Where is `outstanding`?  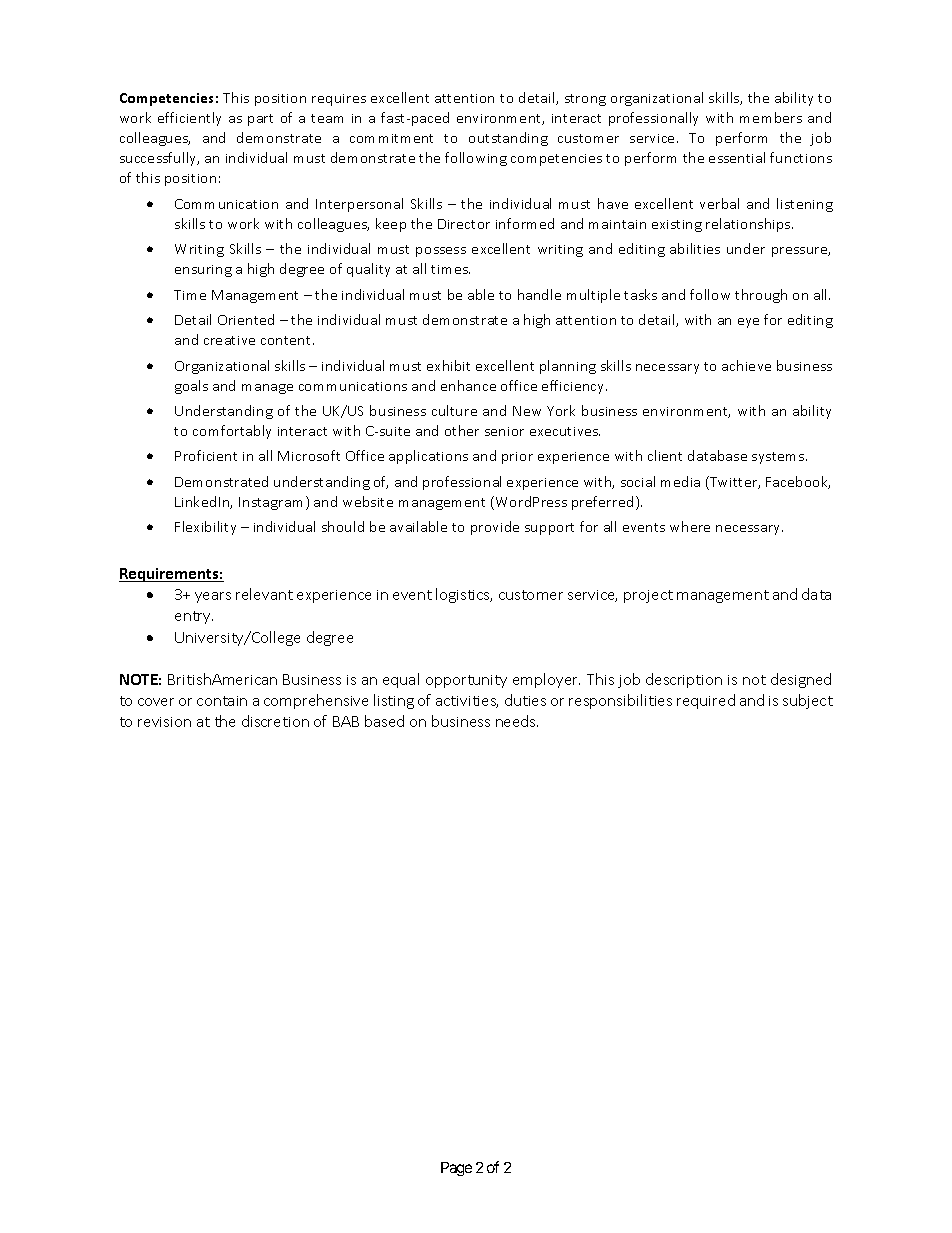
outstanding is located at coordinates (508, 139).
